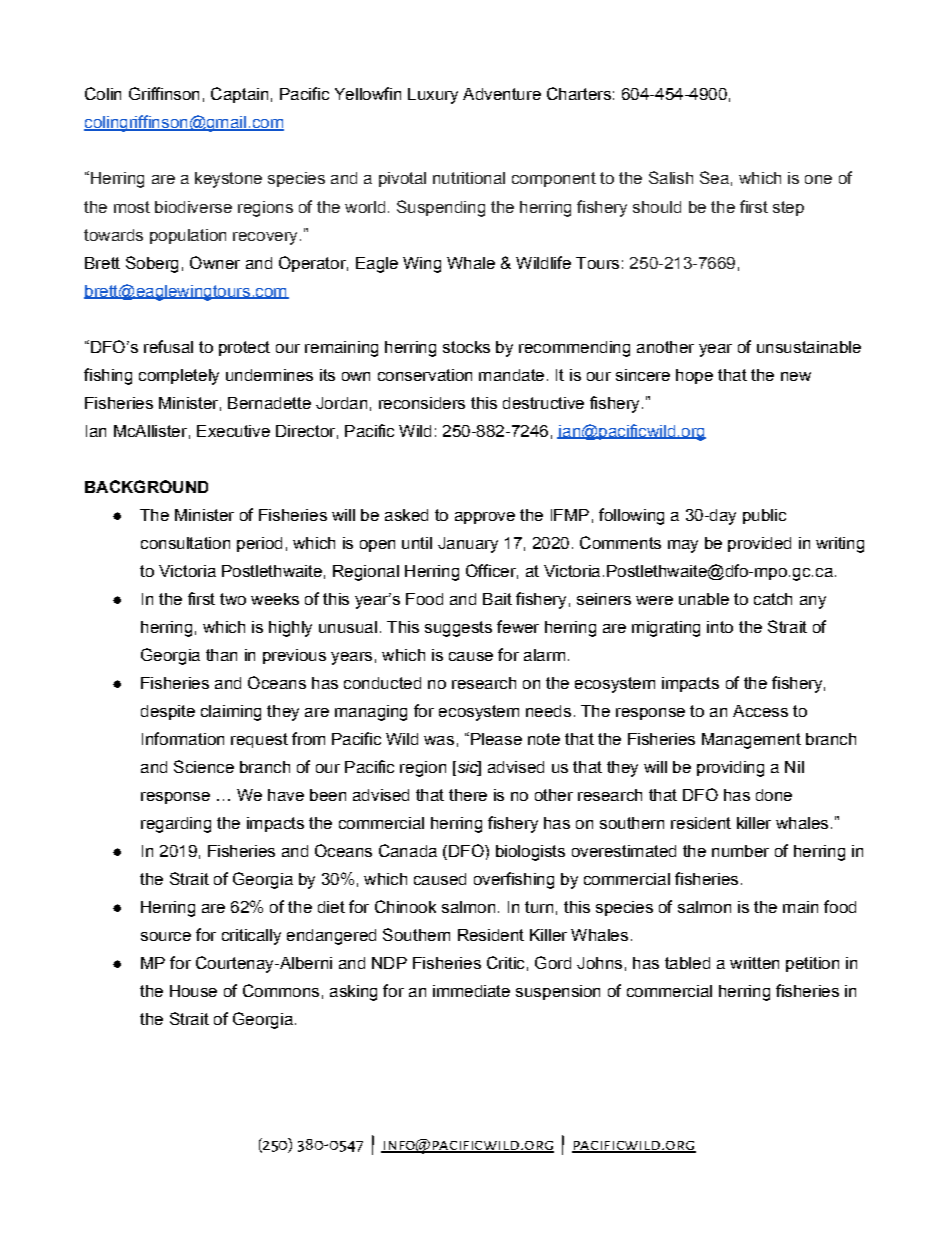 The image size is (952, 1233). Describe the element at coordinates (502, 94) in the screenshot. I see `Adventure` at that location.
